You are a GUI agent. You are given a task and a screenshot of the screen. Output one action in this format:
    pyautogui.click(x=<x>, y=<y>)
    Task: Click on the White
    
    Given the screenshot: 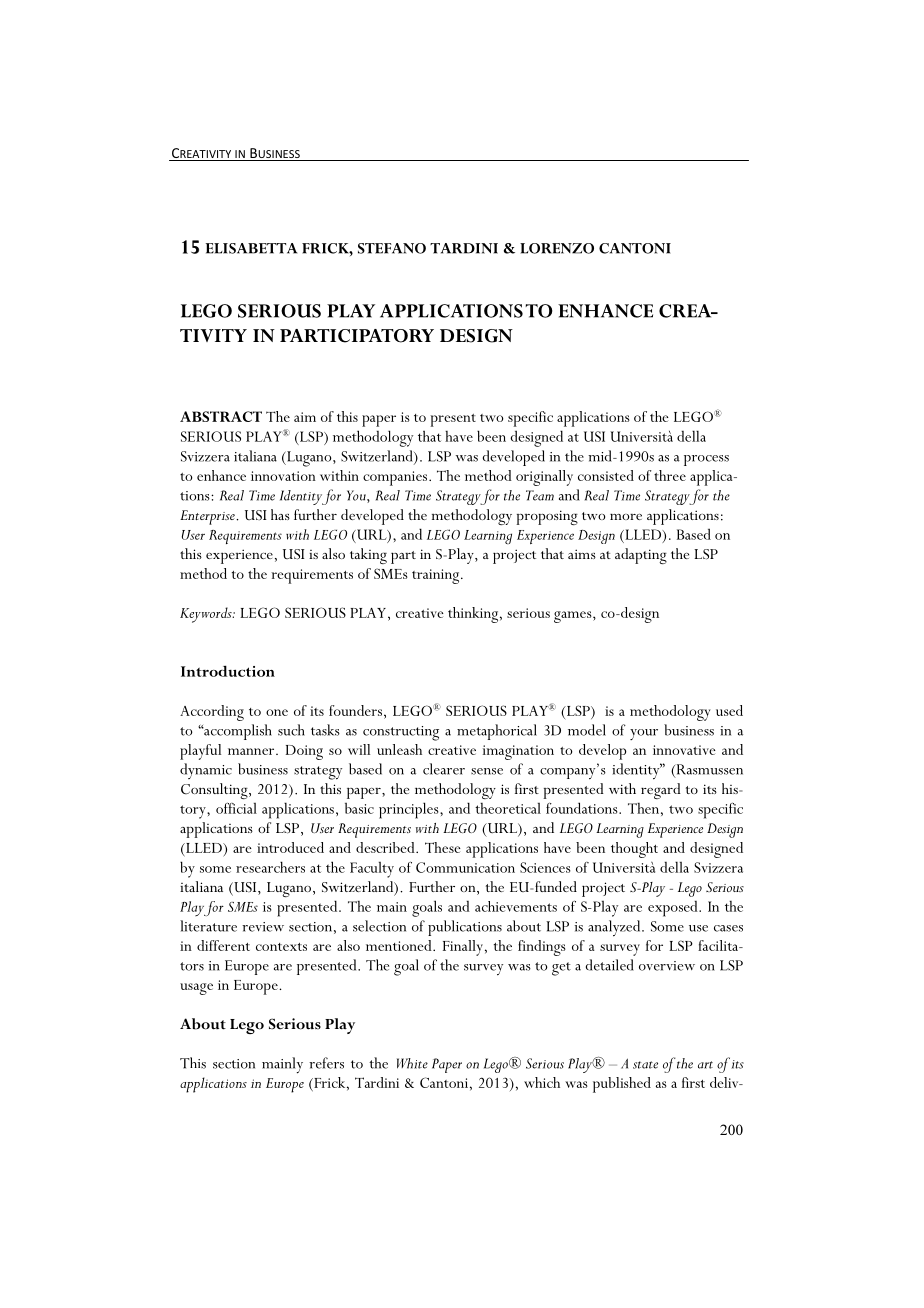 What is the action you would take?
    pyautogui.click(x=412, y=1063)
